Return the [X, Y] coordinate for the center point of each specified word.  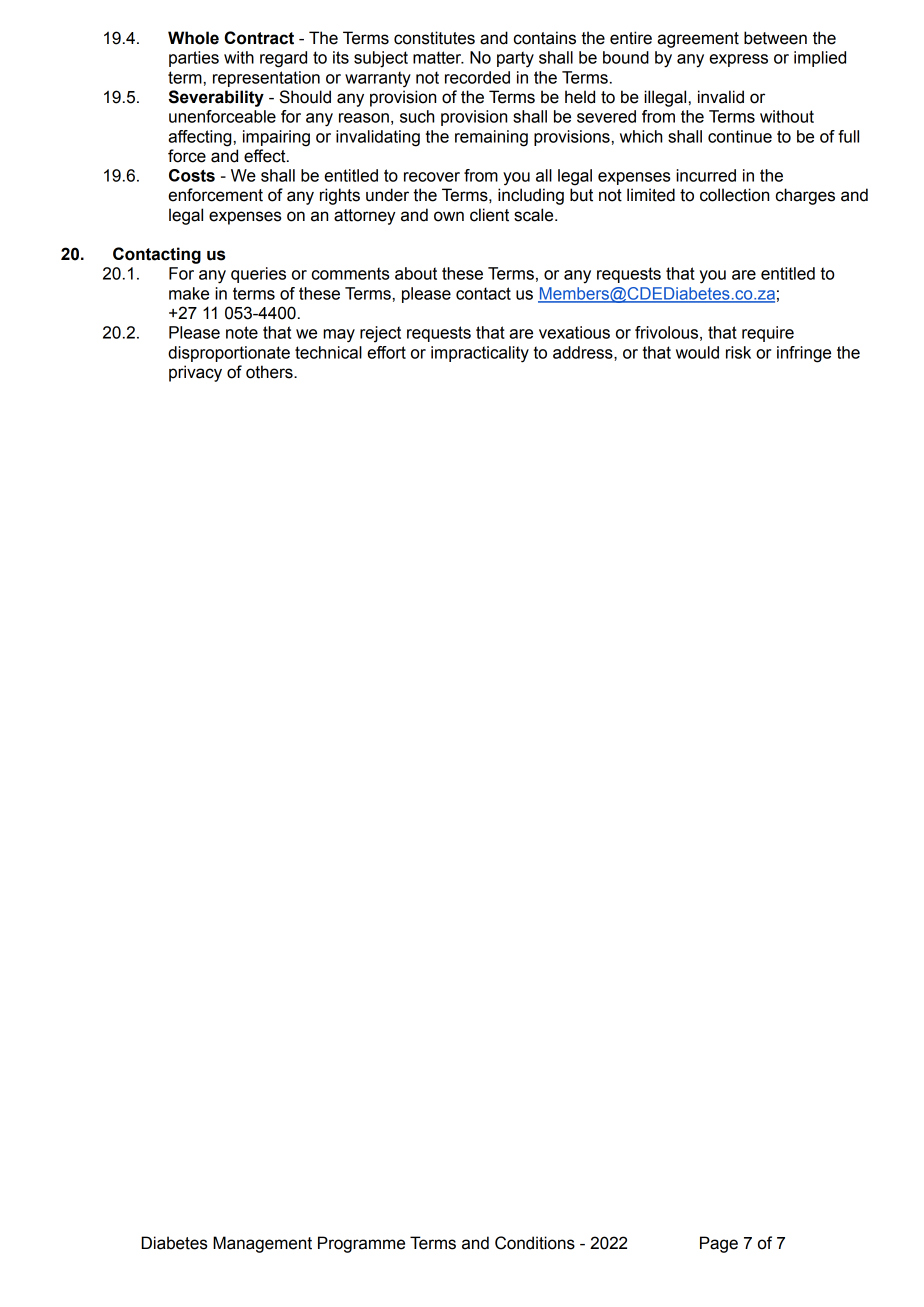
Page [719, 1244]
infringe [804, 354]
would [697, 352]
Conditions [535, 1243]
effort [386, 352]
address [584, 353]
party [515, 59]
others [270, 372]
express [738, 60]
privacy [195, 373]
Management [262, 1244]
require [768, 334]
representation [266, 79]
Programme [361, 1244]
